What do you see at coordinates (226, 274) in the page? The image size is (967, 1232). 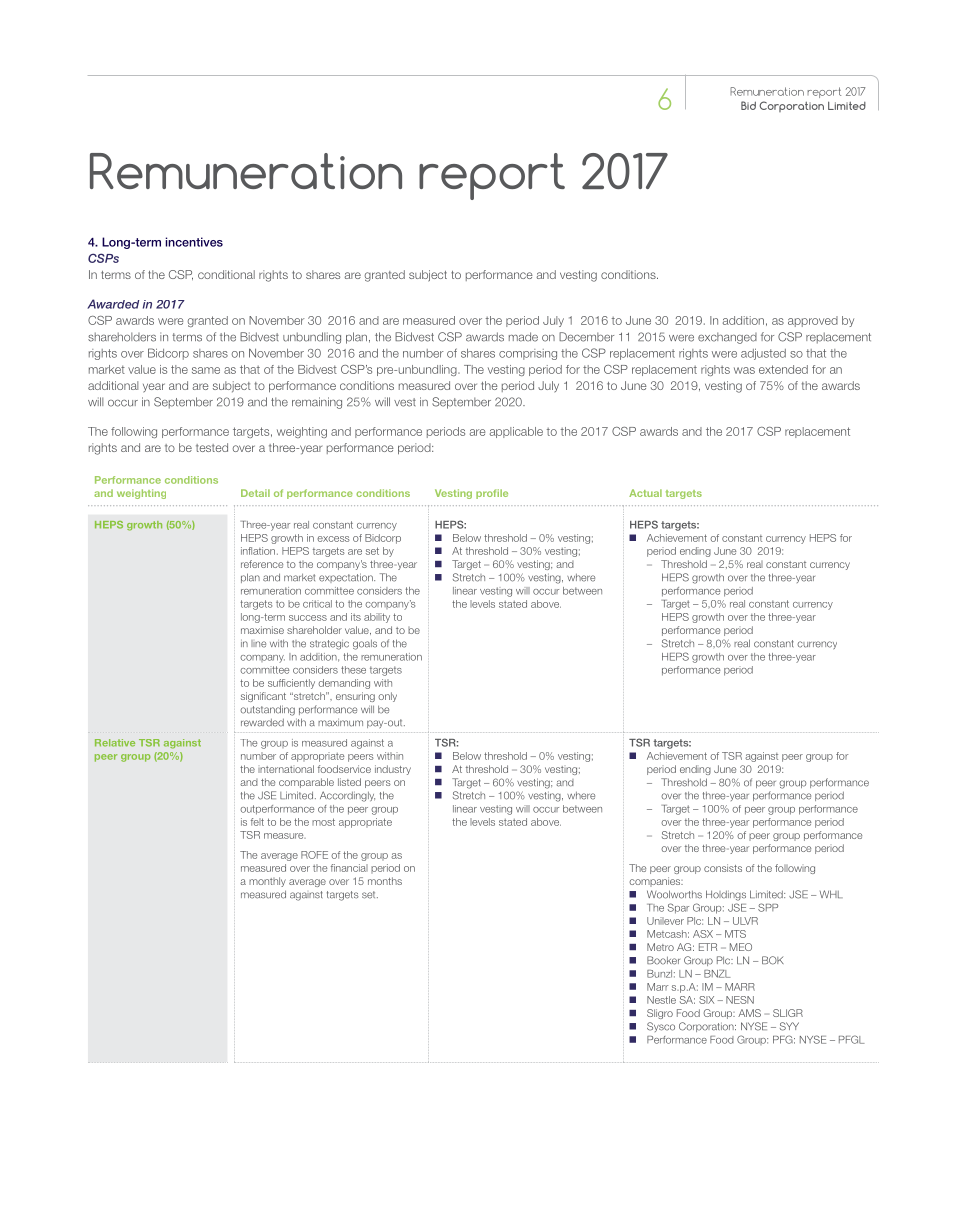 I see `conditional` at bounding box center [226, 274].
